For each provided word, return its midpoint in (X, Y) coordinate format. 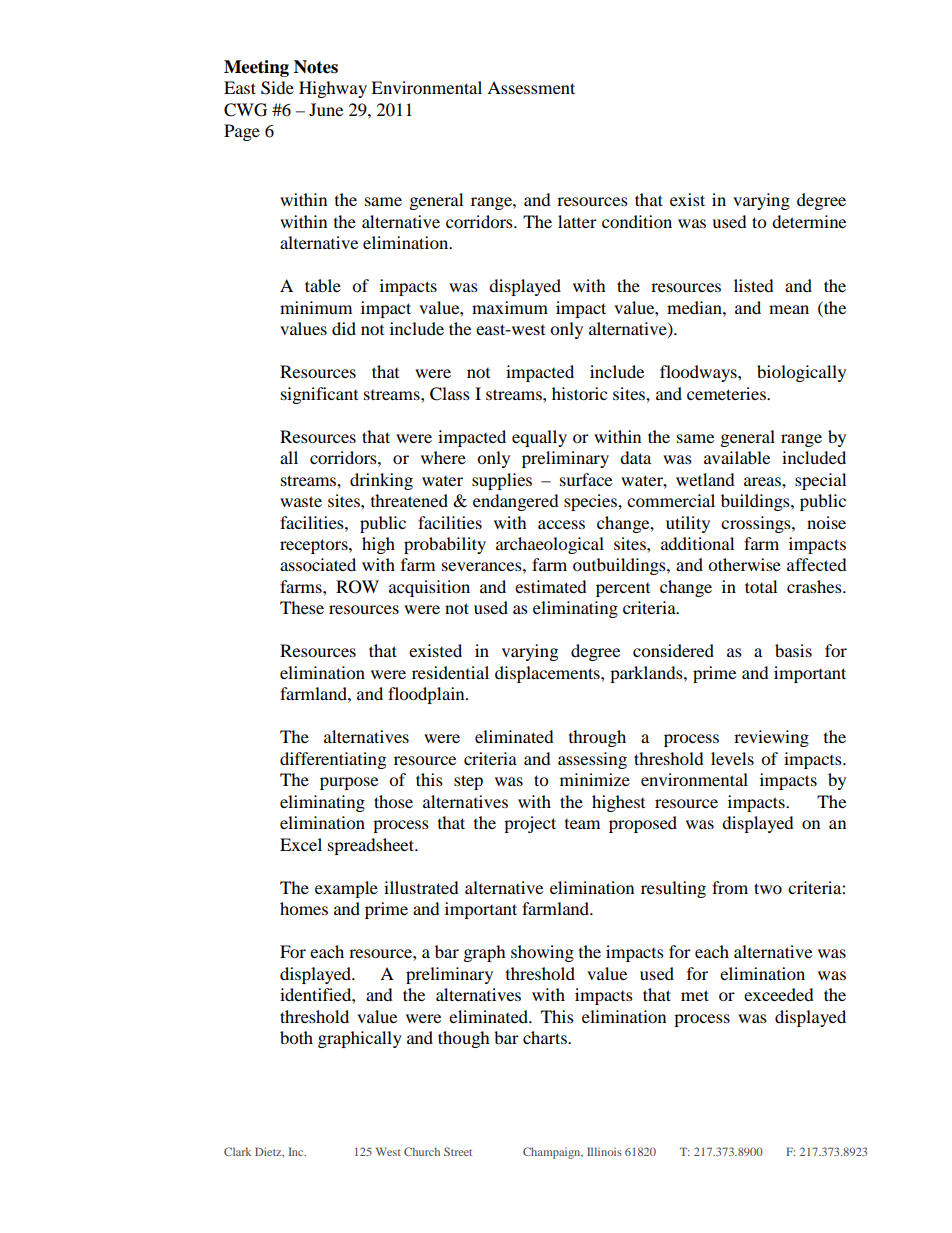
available (737, 457)
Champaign (553, 1153)
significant (319, 395)
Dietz (269, 1152)
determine (809, 221)
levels (732, 758)
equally (539, 438)
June (326, 109)
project (530, 824)
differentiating (333, 760)
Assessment (531, 87)
